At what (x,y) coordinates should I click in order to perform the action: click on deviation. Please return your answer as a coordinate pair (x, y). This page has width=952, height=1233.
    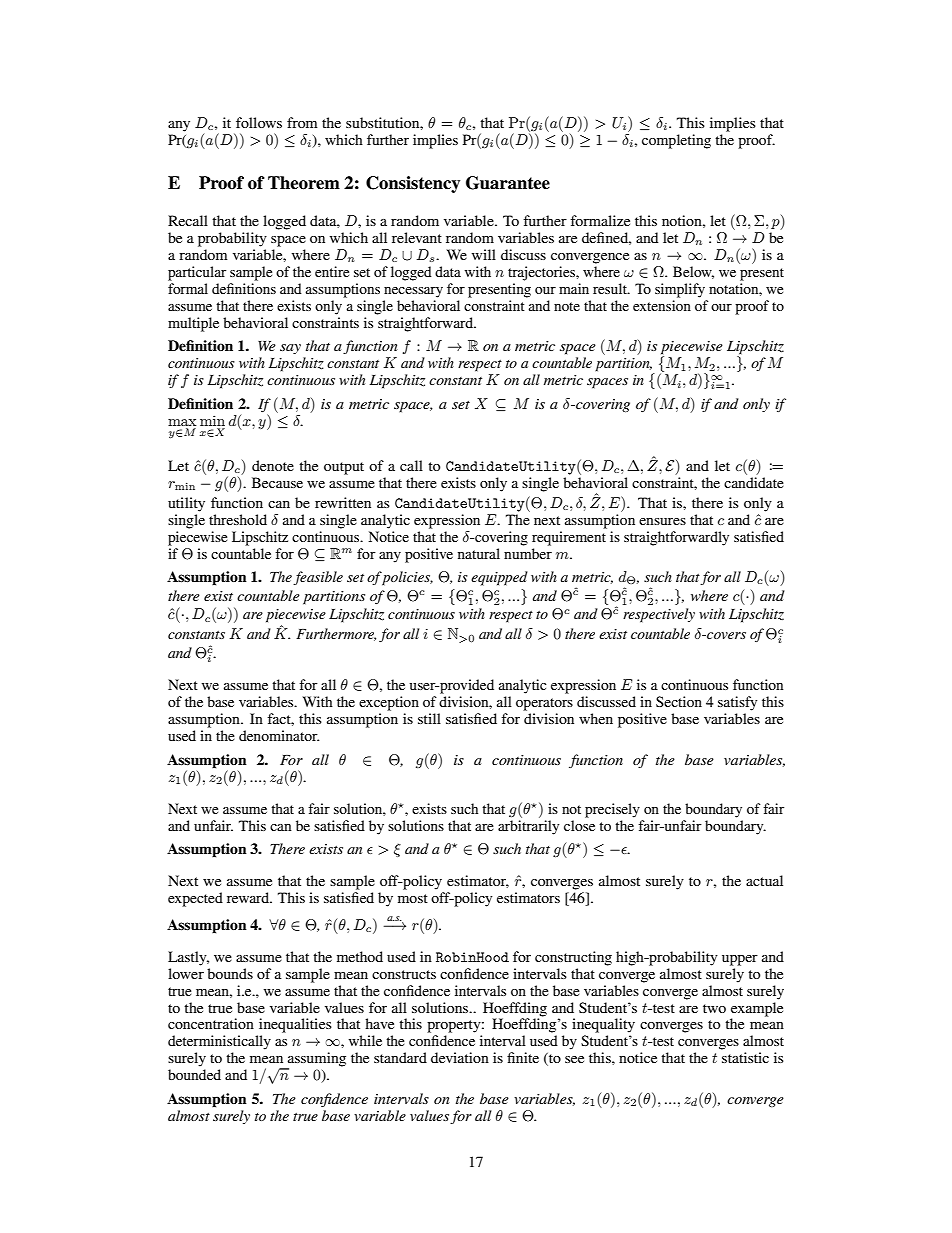
    Looking at the image, I should click on (460, 1057).
